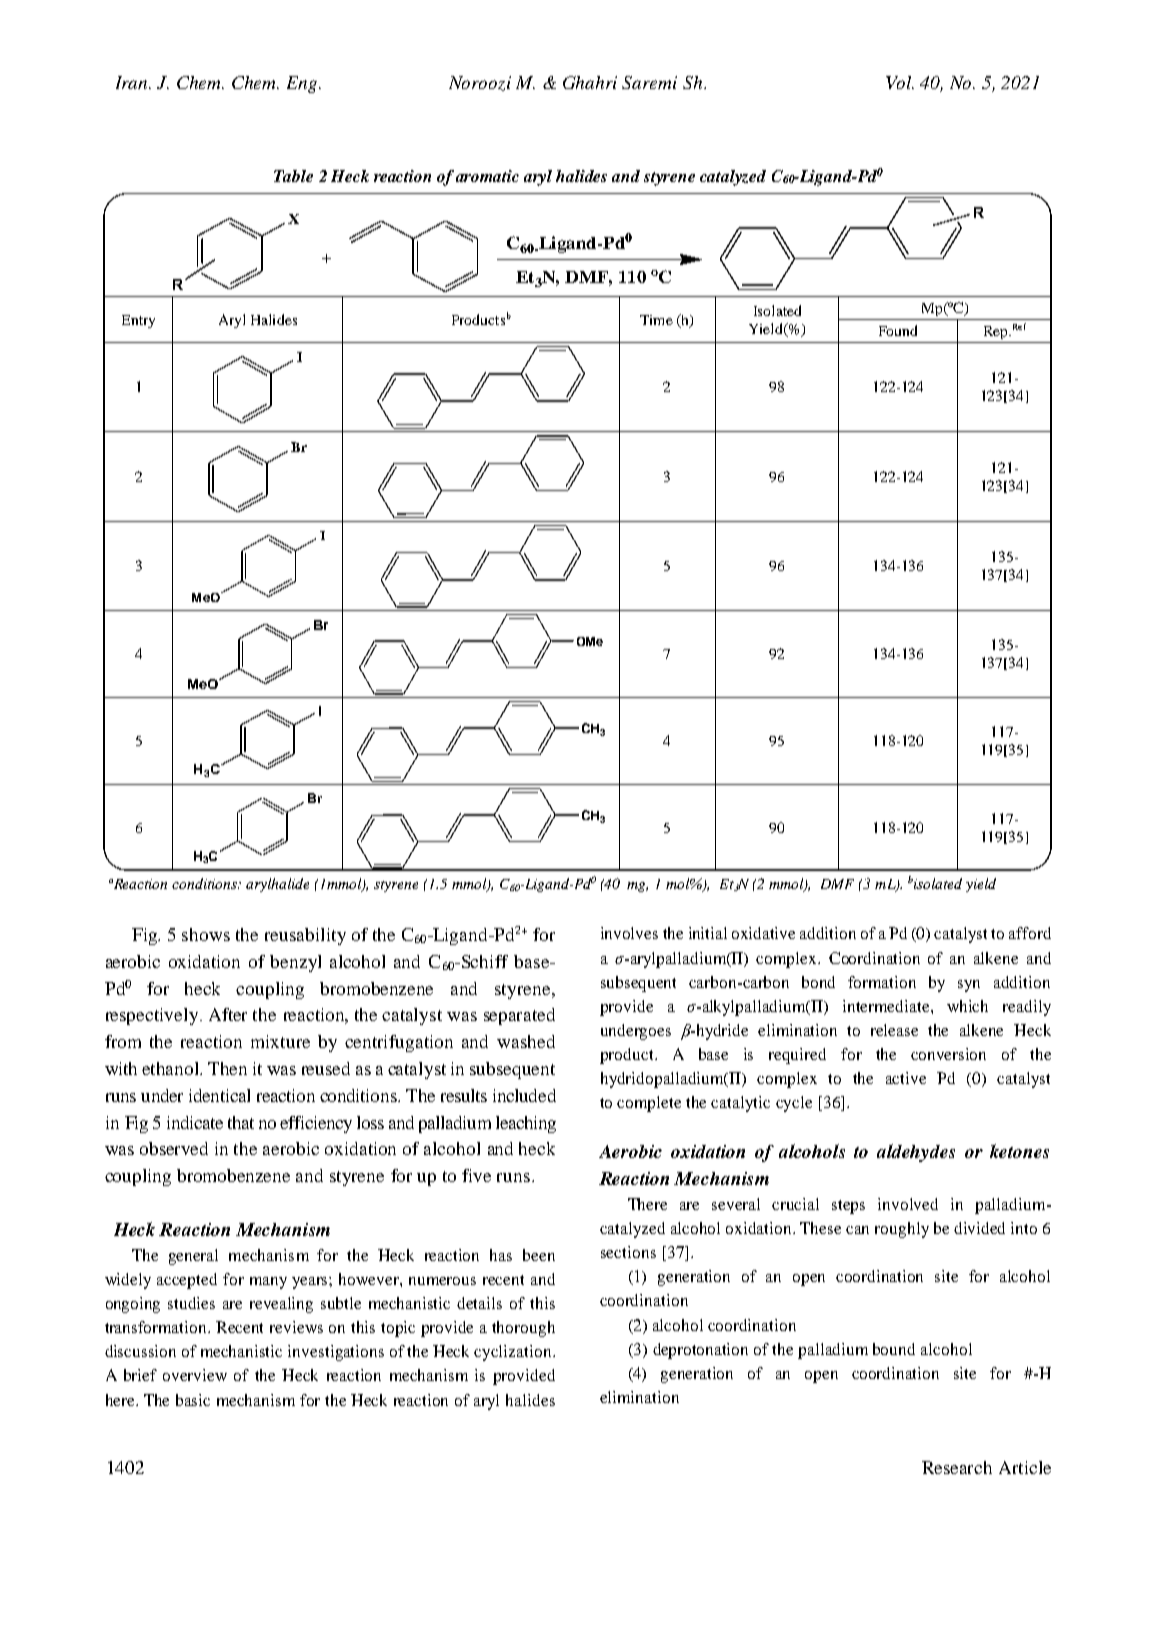 The height and width of the screenshot is (1635, 1156). I want to click on Found, so click(898, 330).
